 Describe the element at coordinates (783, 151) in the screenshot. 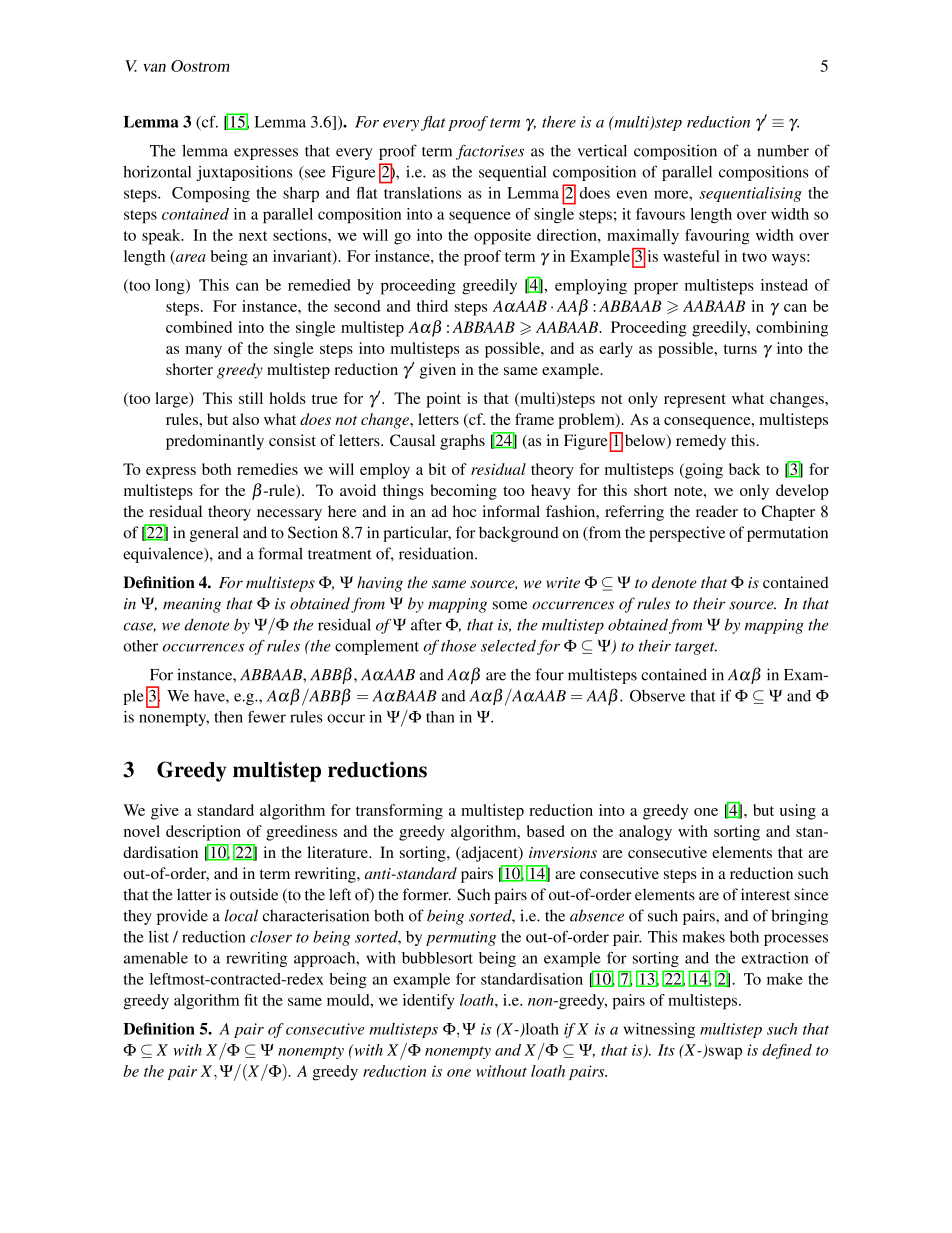

I see `number` at that location.
